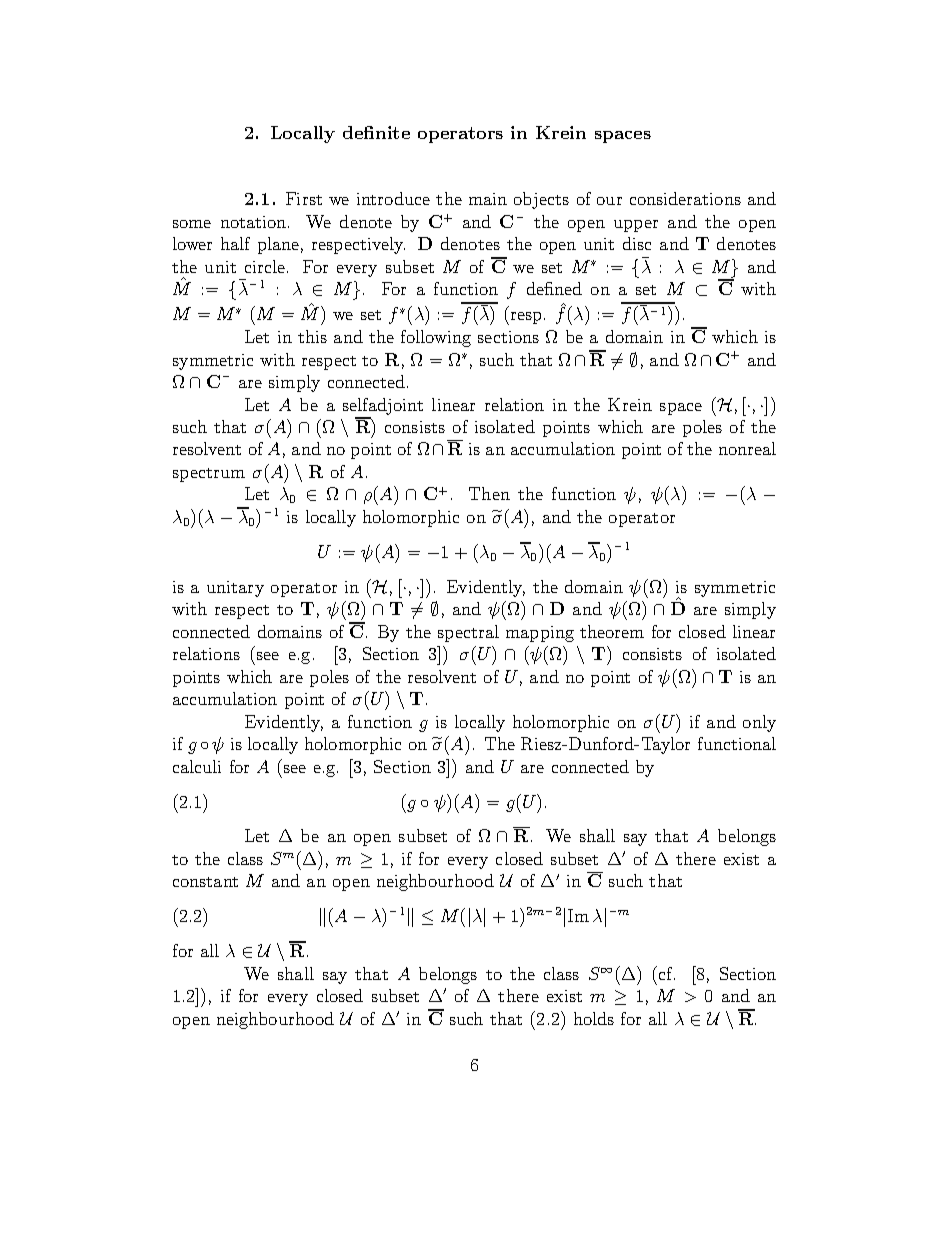 The height and width of the screenshot is (1233, 952). Describe the element at coordinates (541, 200) in the screenshot. I see `objects` at that location.
